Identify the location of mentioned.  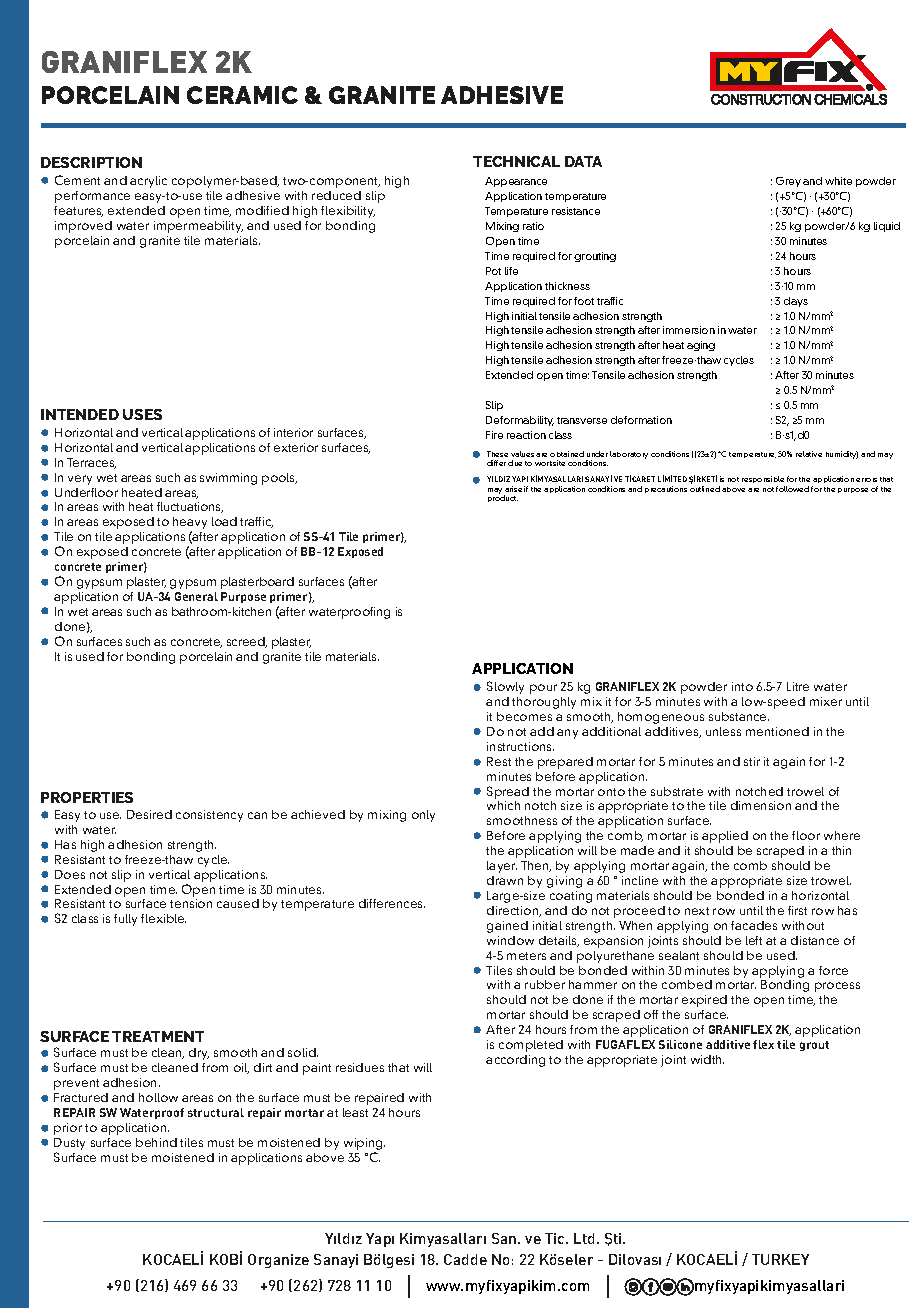
(777, 731).
